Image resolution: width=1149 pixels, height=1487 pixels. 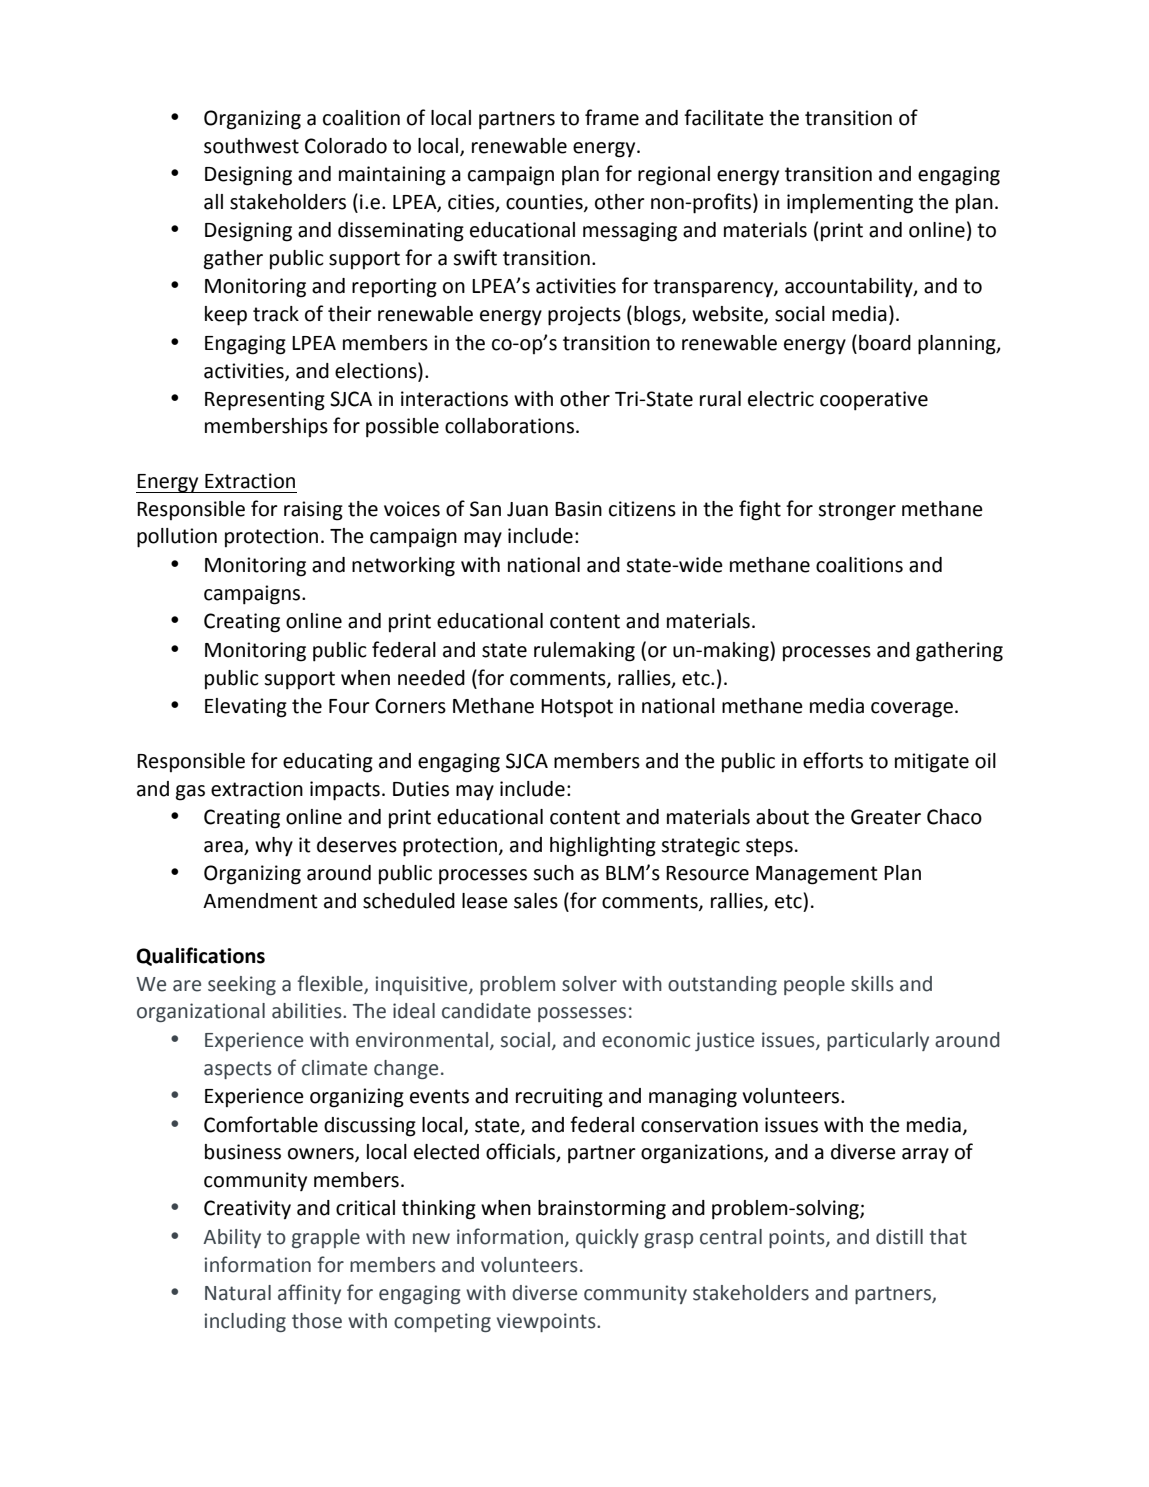 I want to click on Hotspot, so click(x=577, y=708).
